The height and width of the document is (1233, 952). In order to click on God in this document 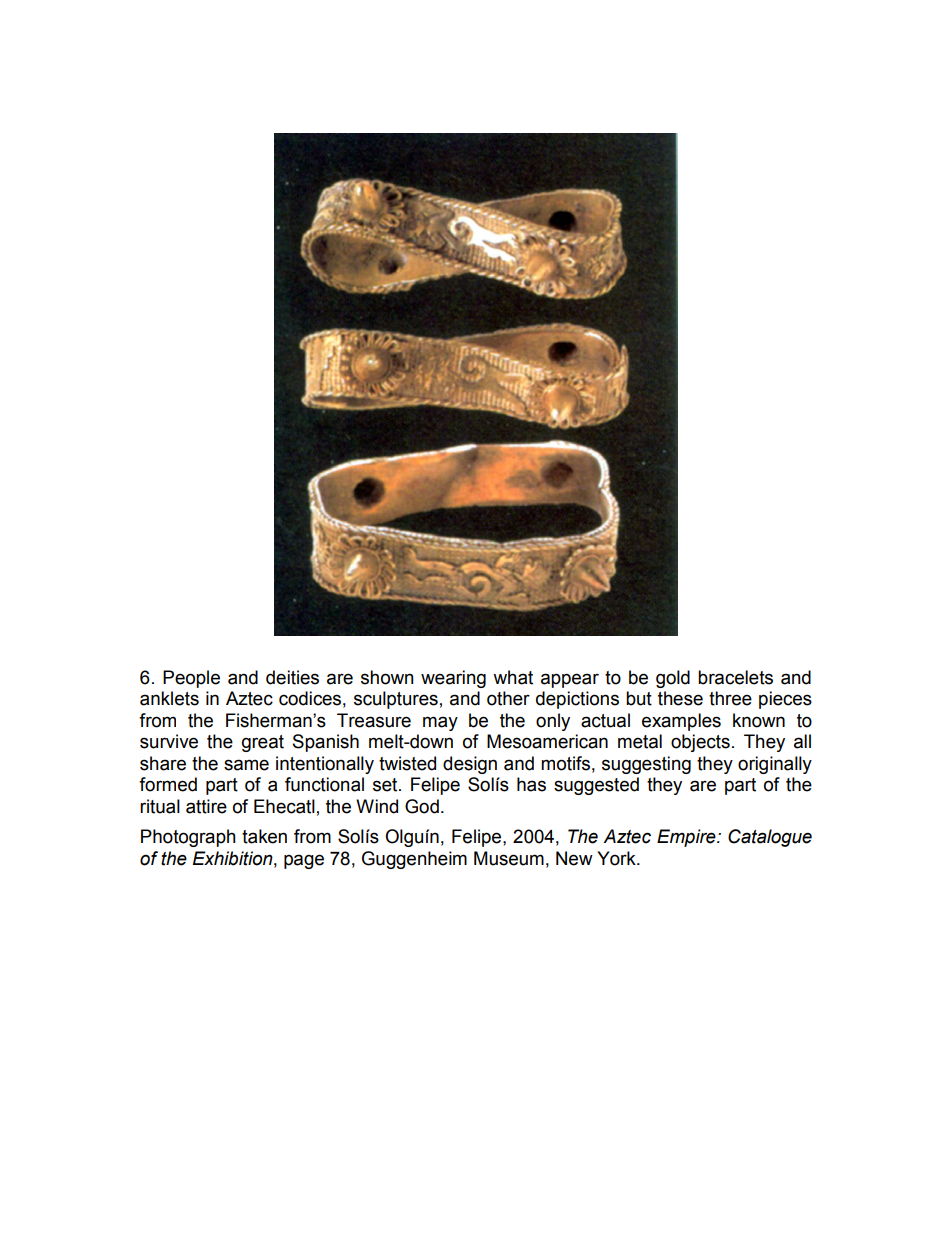, I will do `click(422, 806)`.
